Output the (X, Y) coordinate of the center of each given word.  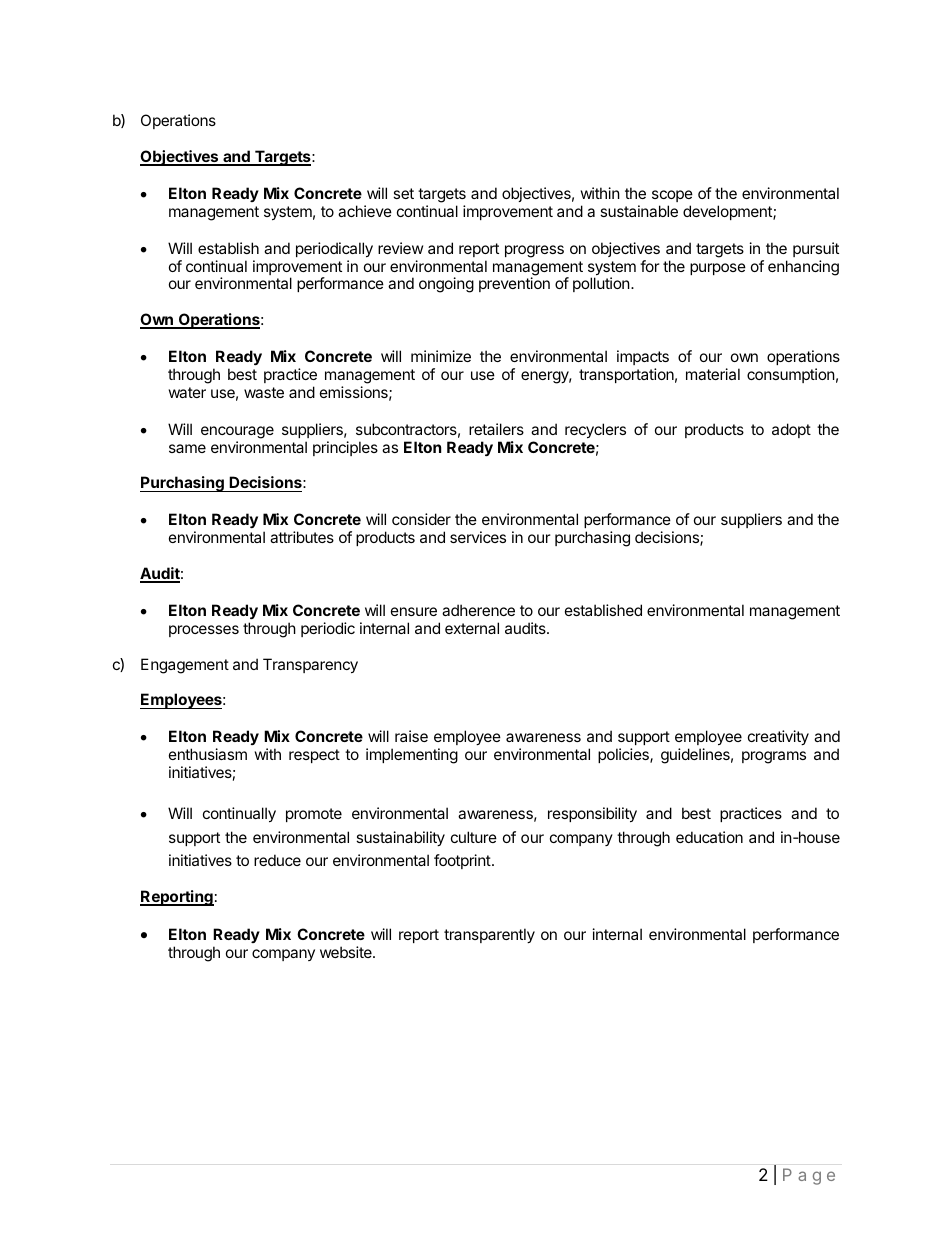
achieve (365, 211)
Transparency (310, 665)
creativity (778, 737)
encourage (237, 432)
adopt (791, 430)
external (472, 628)
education (709, 837)
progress (534, 251)
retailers (496, 429)
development (728, 212)
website (347, 952)
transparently (489, 935)
